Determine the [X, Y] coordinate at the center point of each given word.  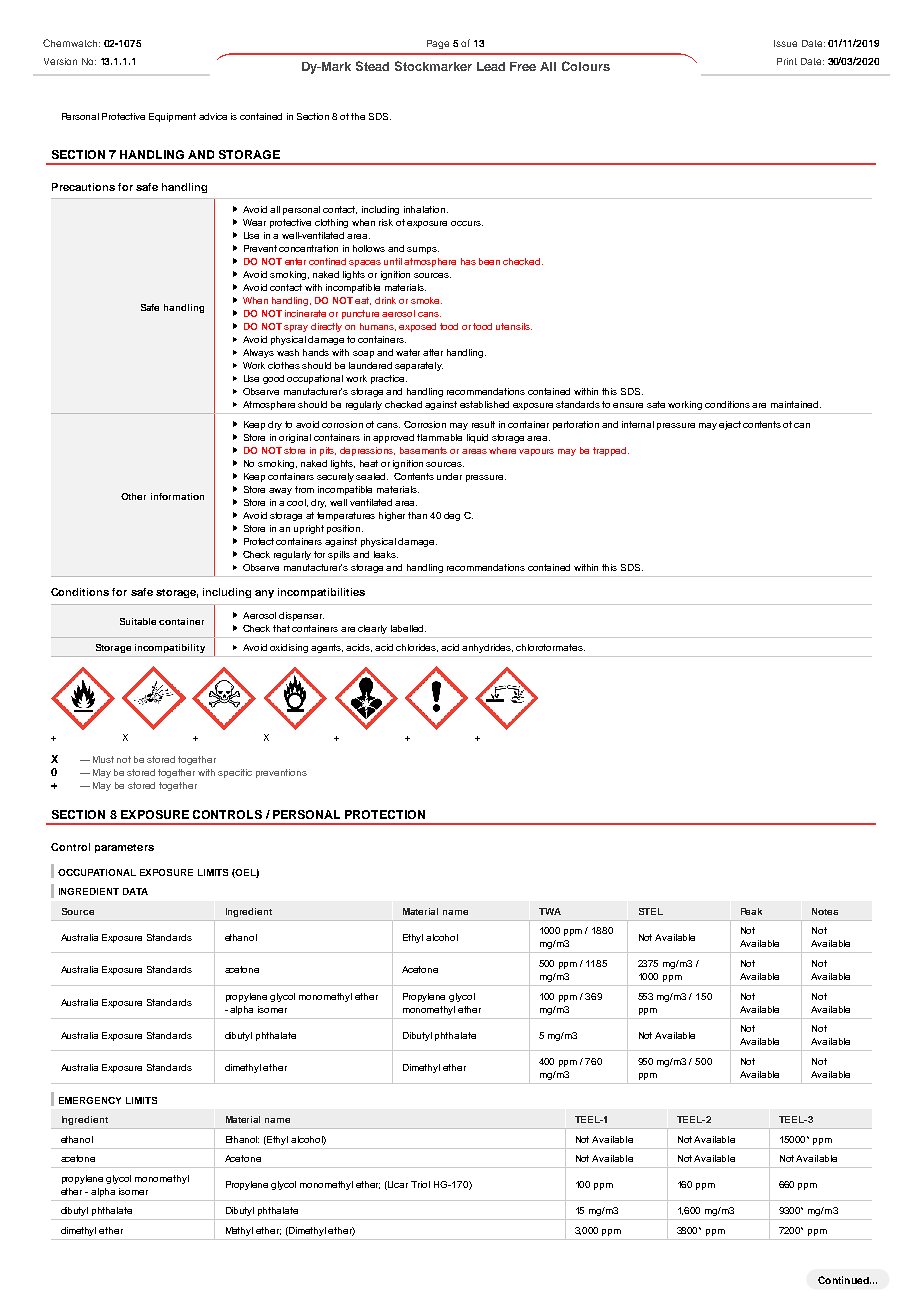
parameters [124, 848]
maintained [796, 404]
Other [133, 496]
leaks [386, 554]
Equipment [172, 117]
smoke [426, 300]
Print [787, 61]
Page [438, 44]
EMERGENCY [90, 1100]
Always [258, 353]
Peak [751, 911]
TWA [550, 911]
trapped [611, 451]
